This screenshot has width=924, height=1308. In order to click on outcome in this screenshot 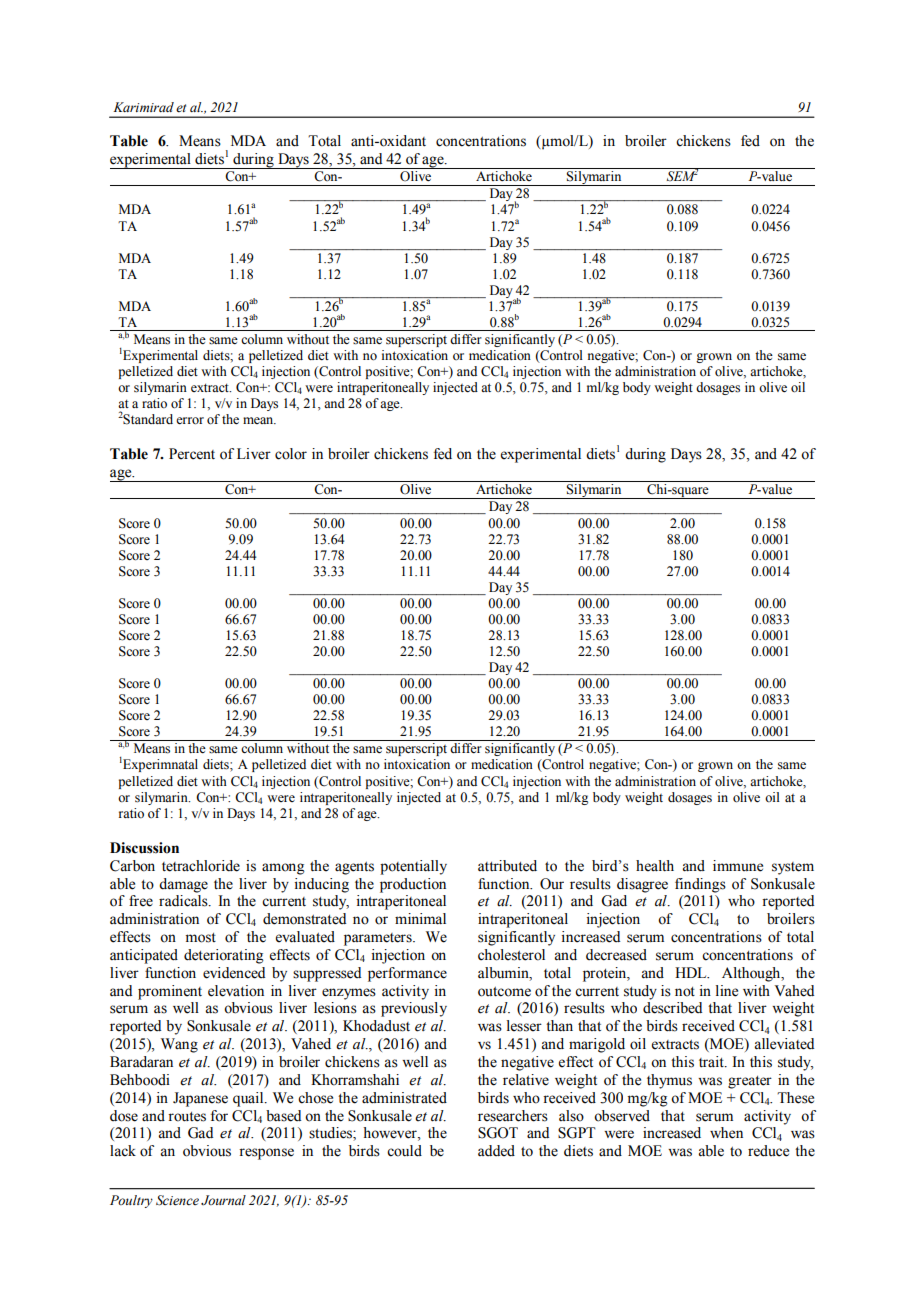, I will do `click(504, 992)`.
